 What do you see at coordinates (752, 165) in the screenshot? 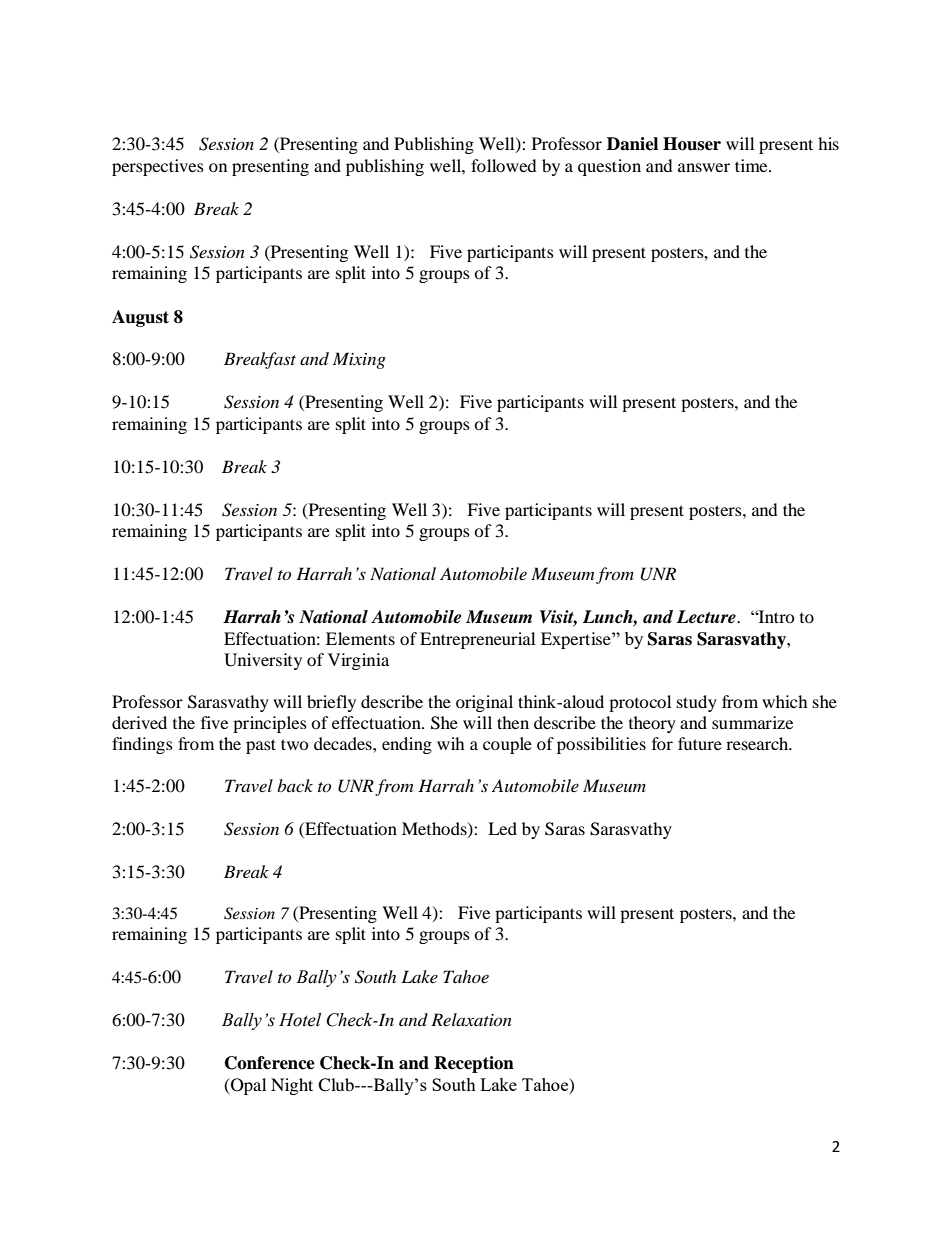
I see `time` at bounding box center [752, 165].
